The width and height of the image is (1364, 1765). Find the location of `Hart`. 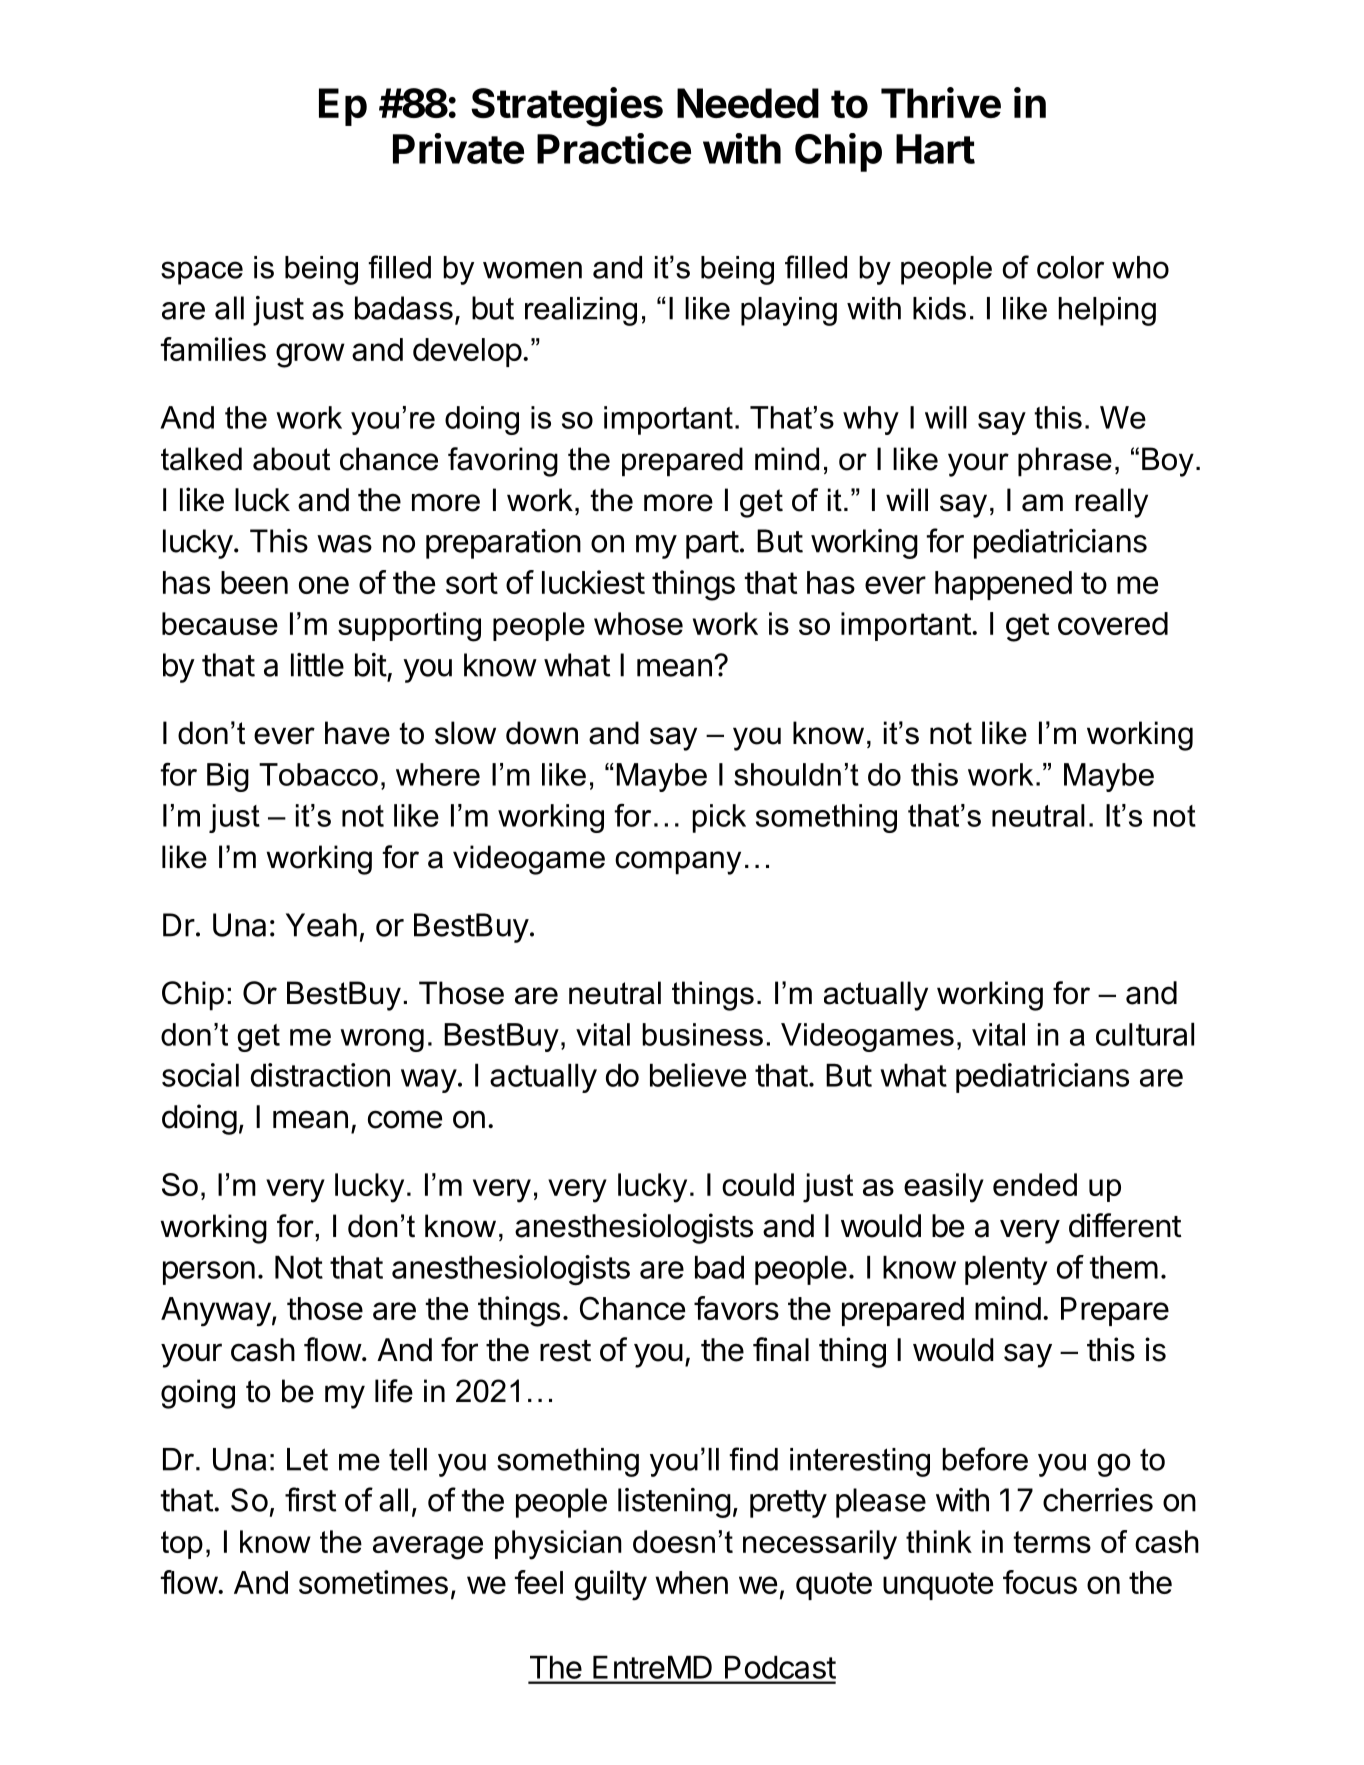

Hart is located at coordinates (935, 149).
